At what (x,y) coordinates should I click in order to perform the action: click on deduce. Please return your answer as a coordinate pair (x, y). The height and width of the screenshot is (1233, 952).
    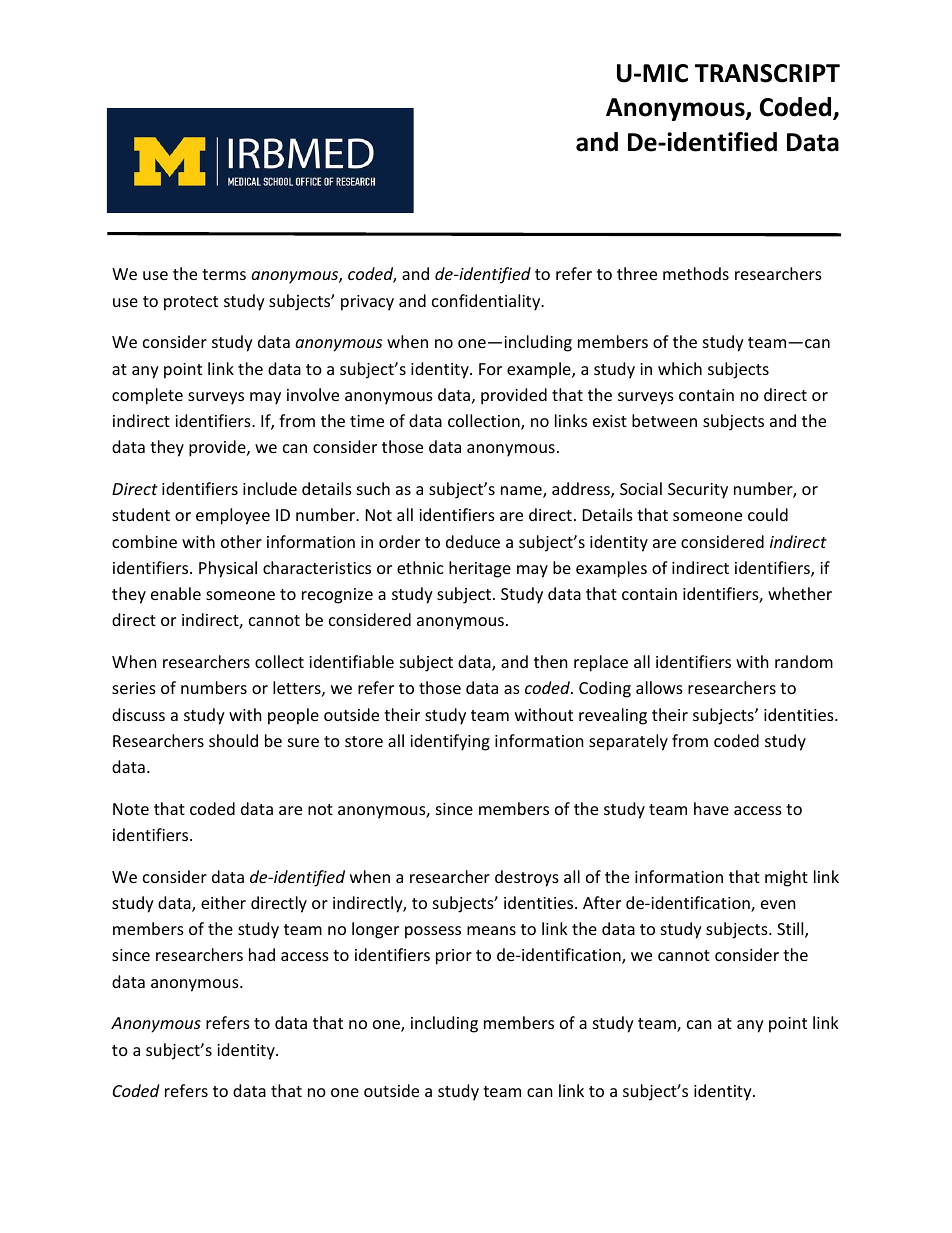
    Looking at the image, I should click on (473, 541).
